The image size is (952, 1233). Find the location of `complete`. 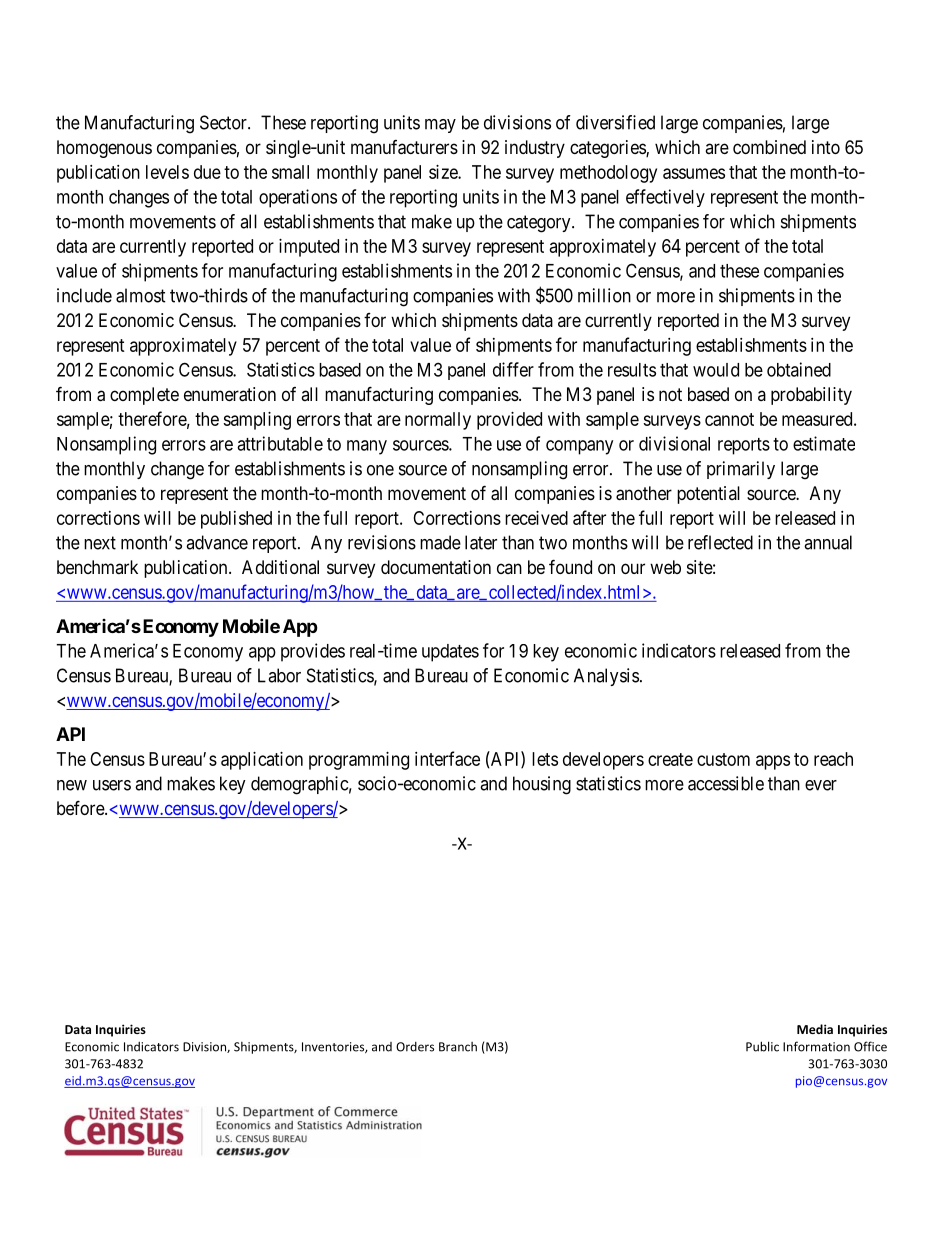

complete is located at coordinates (144, 396).
